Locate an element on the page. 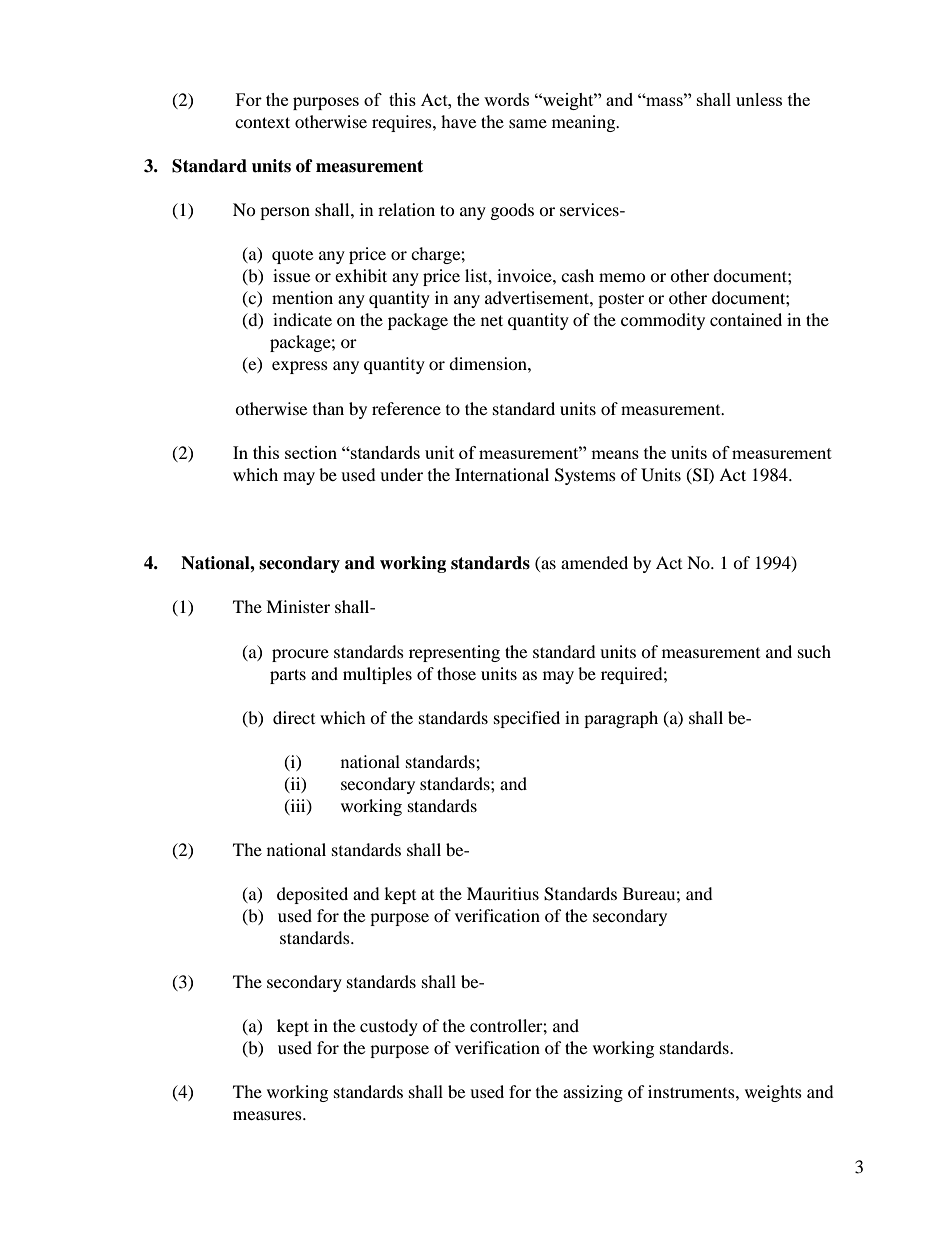  iii is located at coordinates (298, 806).
